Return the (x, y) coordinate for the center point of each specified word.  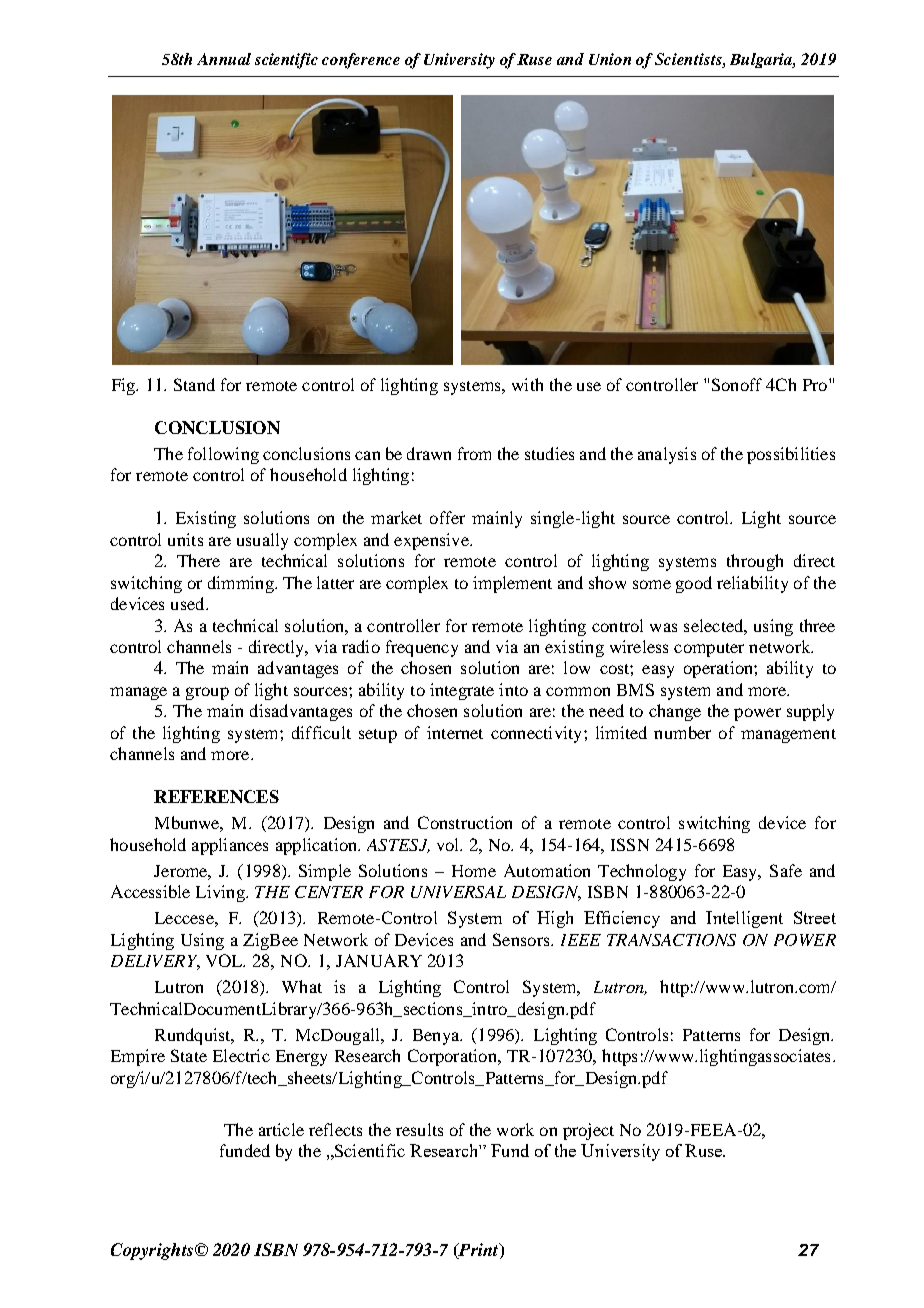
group (207, 693)
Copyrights (152, 1251)
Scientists (689, 59)
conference (361, 61)
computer (709, 650)
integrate (462, 691)
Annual (224, 59)
